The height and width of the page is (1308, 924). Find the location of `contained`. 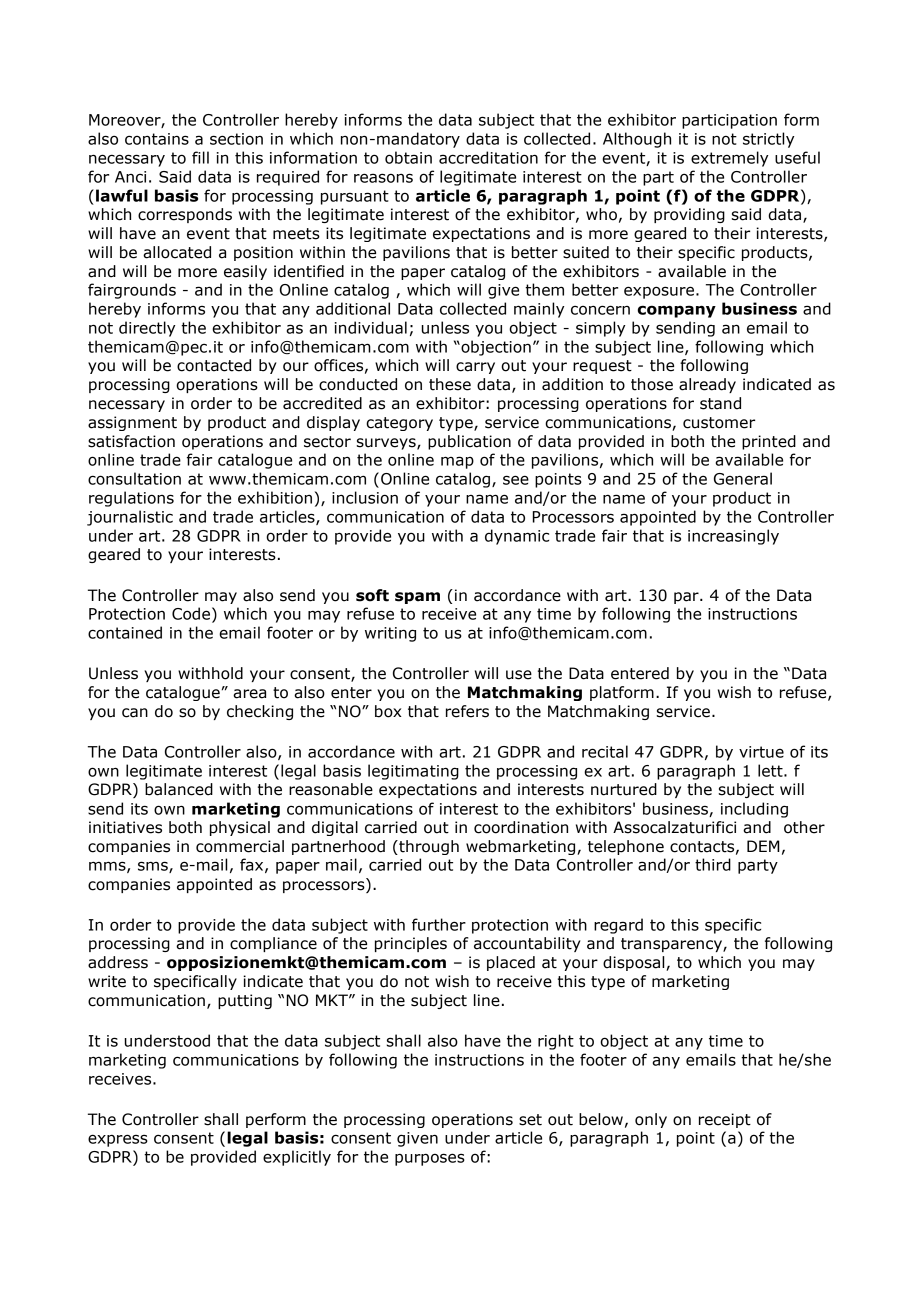

contained is located at coordinates (125, 632).
